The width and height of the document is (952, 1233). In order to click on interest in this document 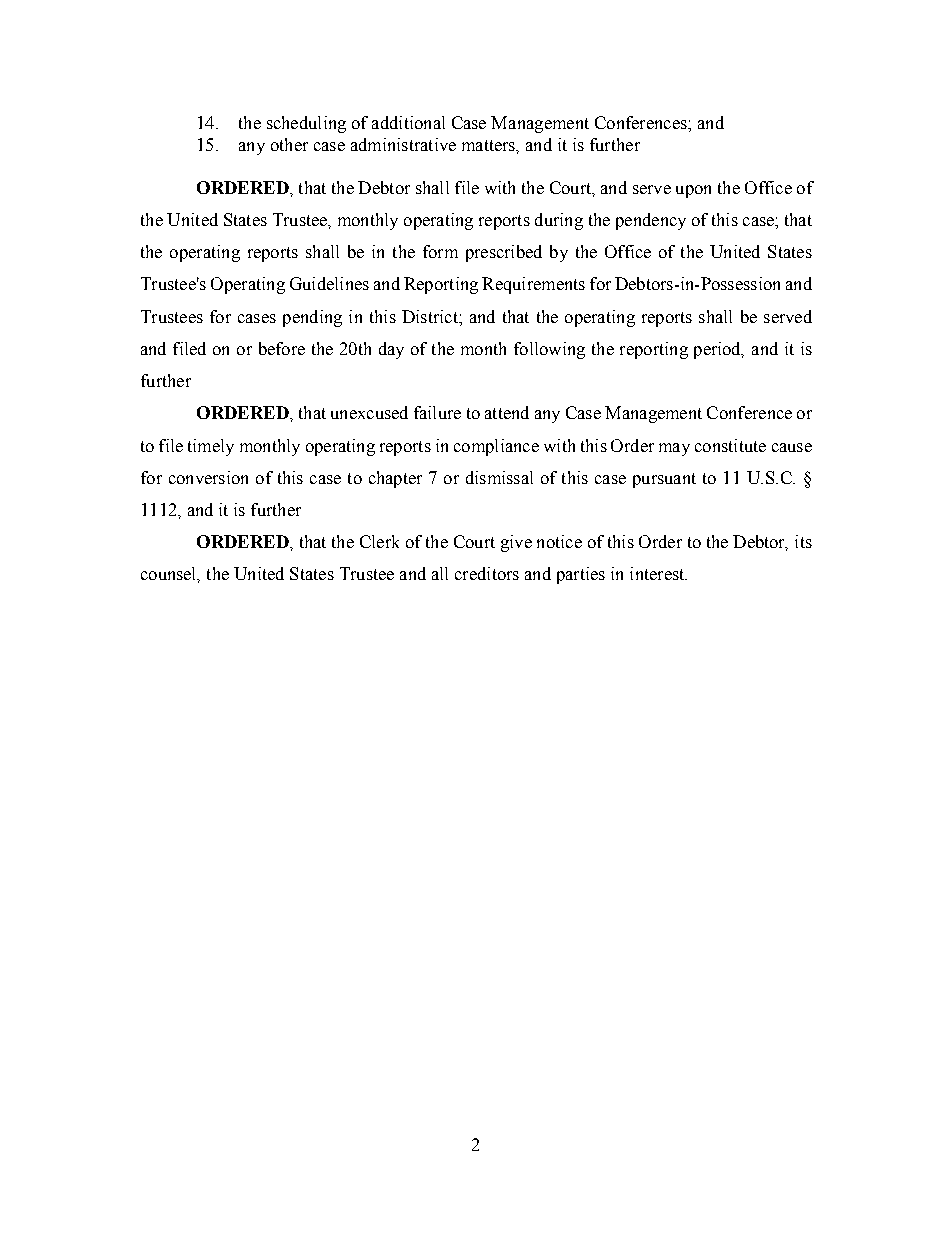, I will do `click(658, 573)`.
